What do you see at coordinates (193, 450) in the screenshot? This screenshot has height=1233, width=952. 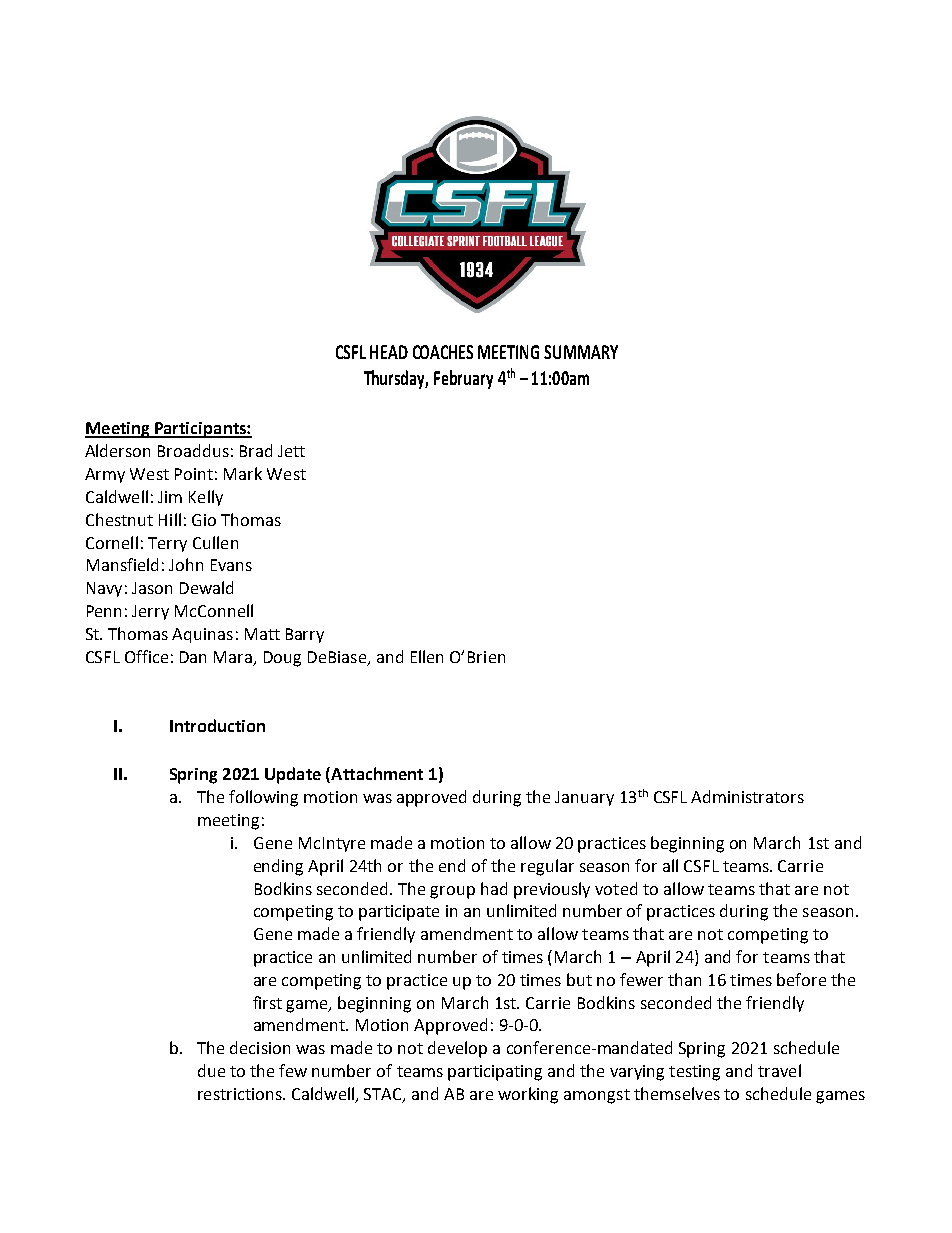 I see `Broaddus` at bounding box center [193, 450].
